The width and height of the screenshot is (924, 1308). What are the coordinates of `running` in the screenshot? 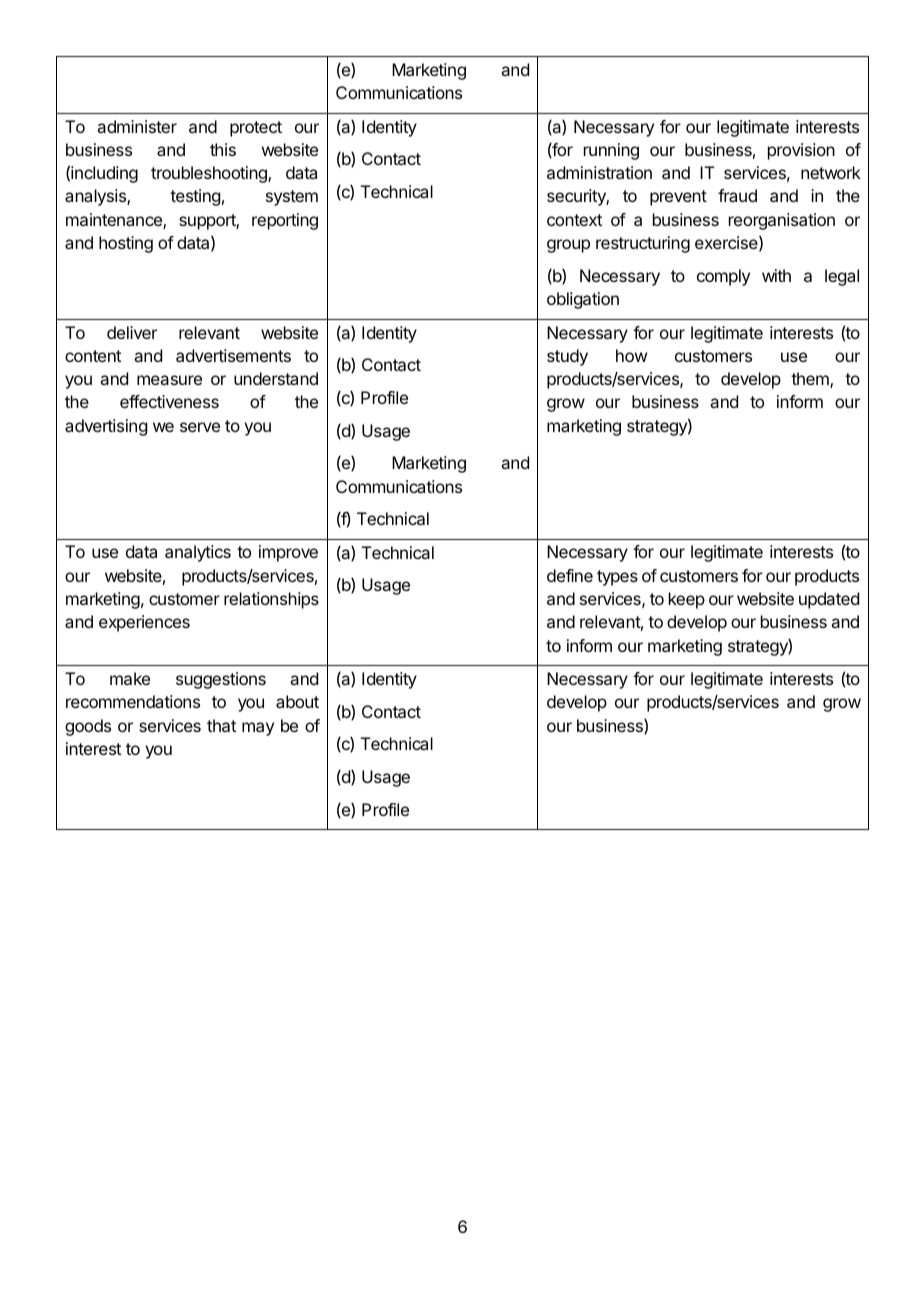 It's located at (611, 151).
